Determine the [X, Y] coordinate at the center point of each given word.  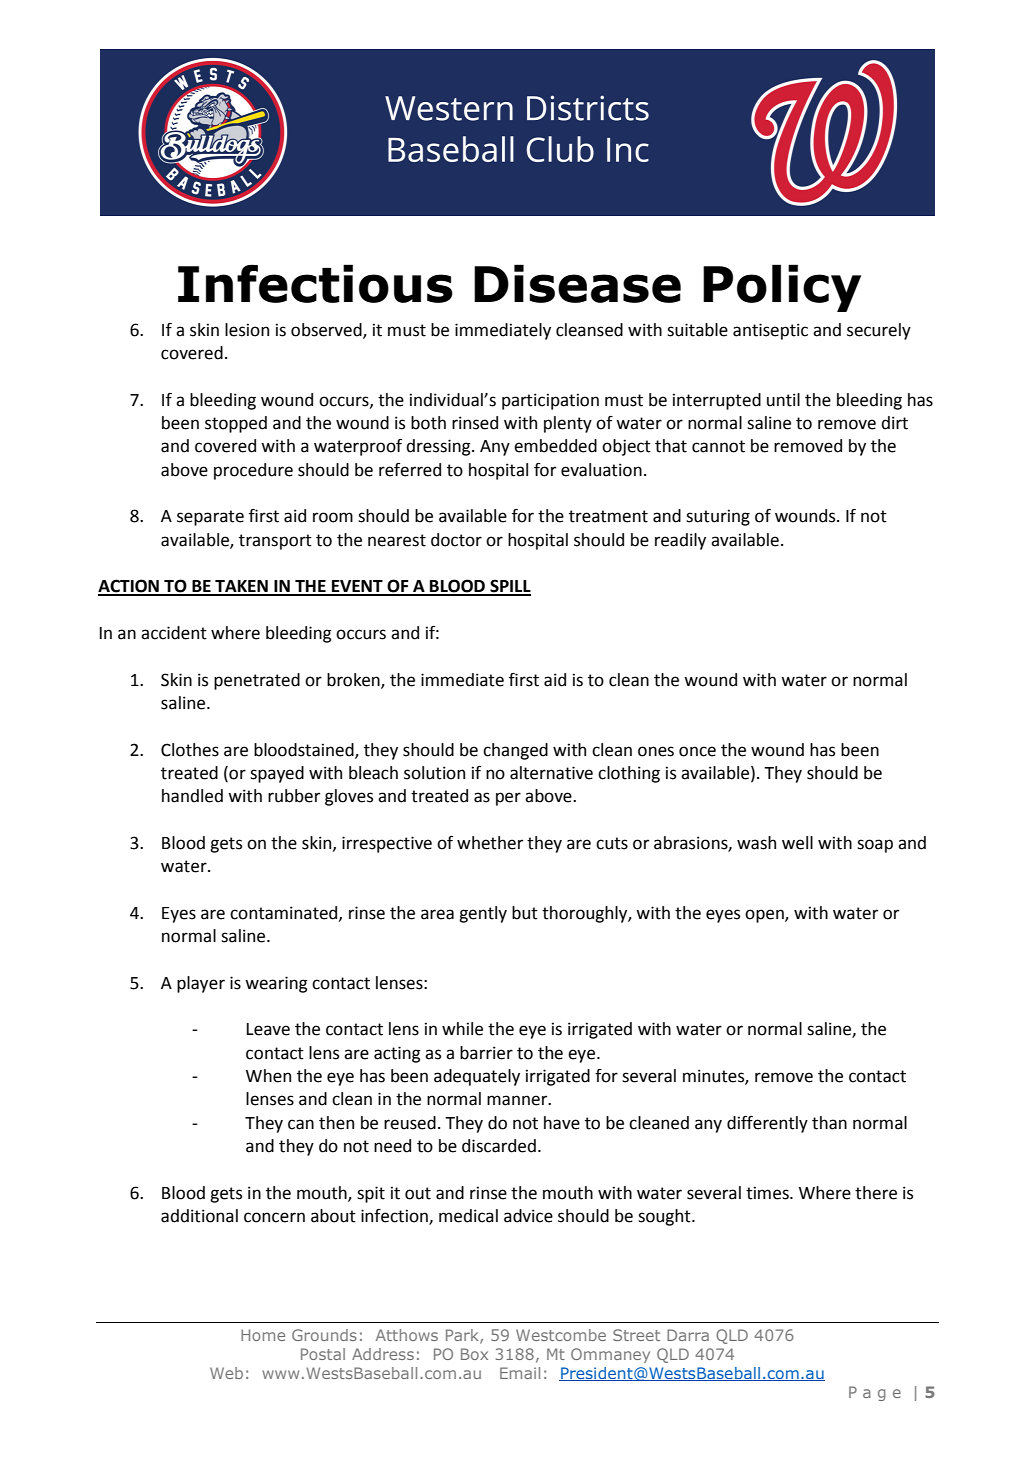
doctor [456, 540]
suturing [718, 517]
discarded [499, 1146]
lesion [247, 330]
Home [263, 1335]
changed [515, 751]
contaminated [285, 913]
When [268, 1076]
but [525, 913]
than [829, 1123]
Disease [577, 283]
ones [656, 751]
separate [210, 518]
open [765, 916]
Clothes [190, 750]
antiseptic [770, 331]
